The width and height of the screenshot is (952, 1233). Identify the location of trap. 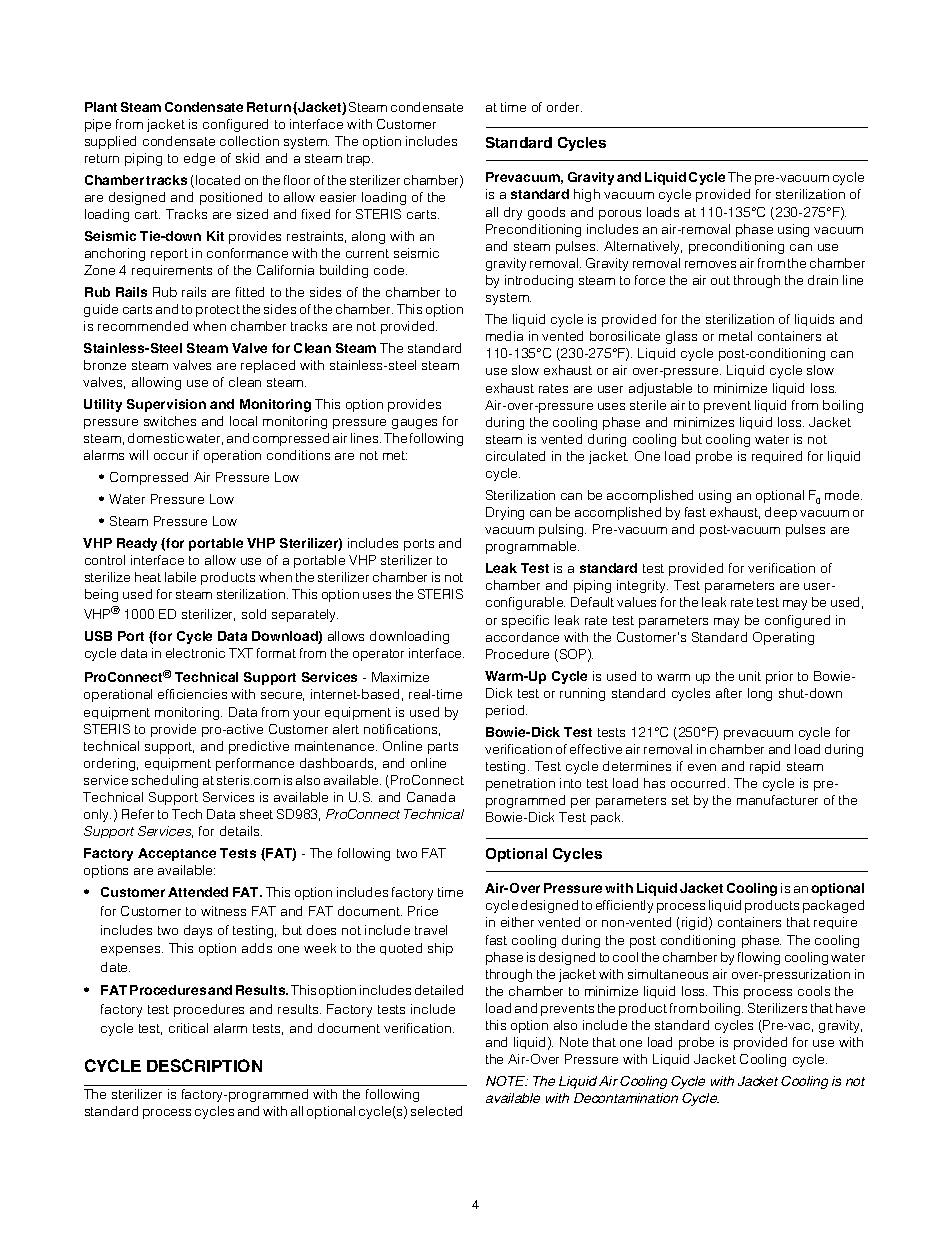
(360, 160).
